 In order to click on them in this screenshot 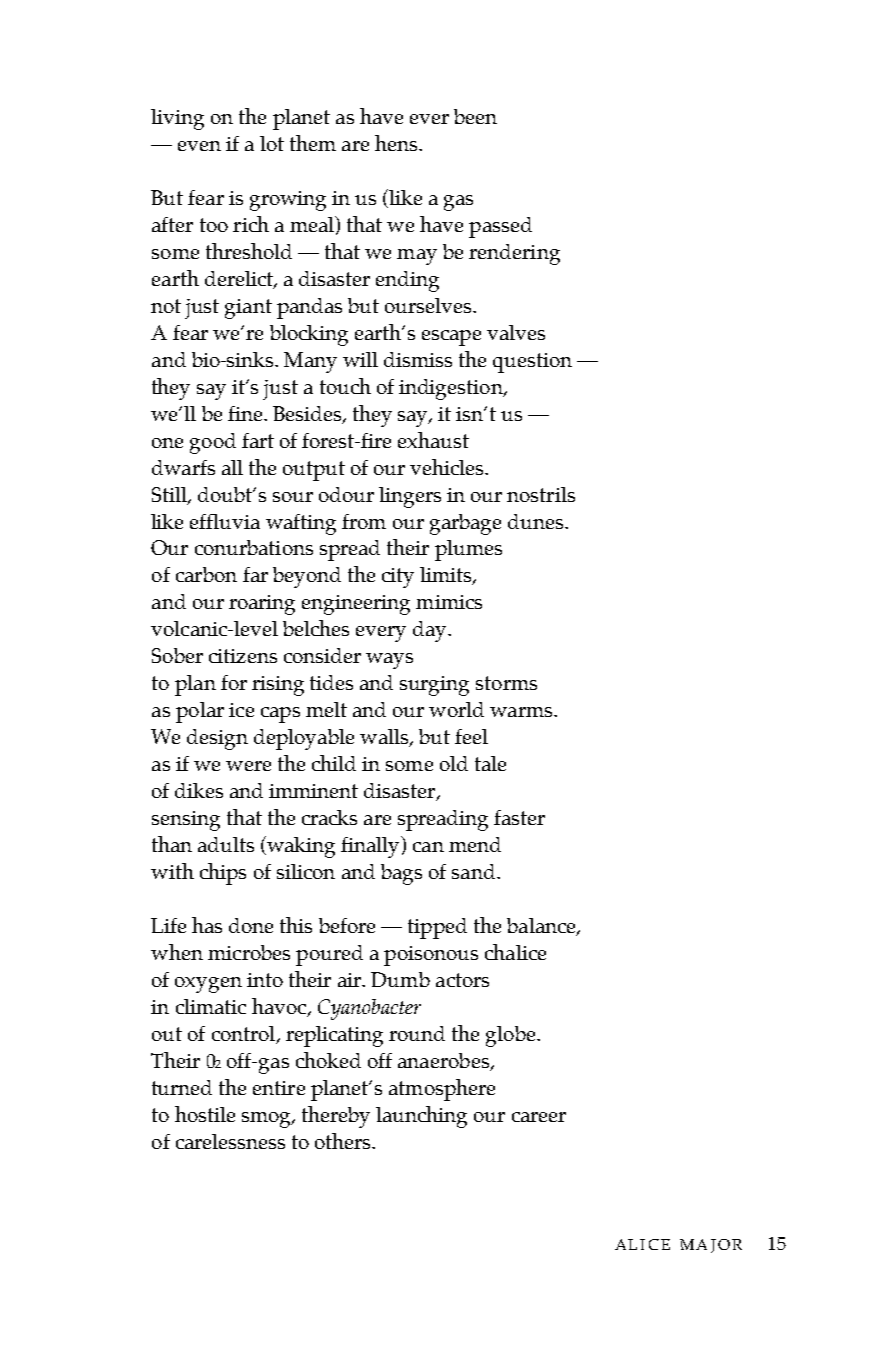, I will do `click(313, 143)`.
